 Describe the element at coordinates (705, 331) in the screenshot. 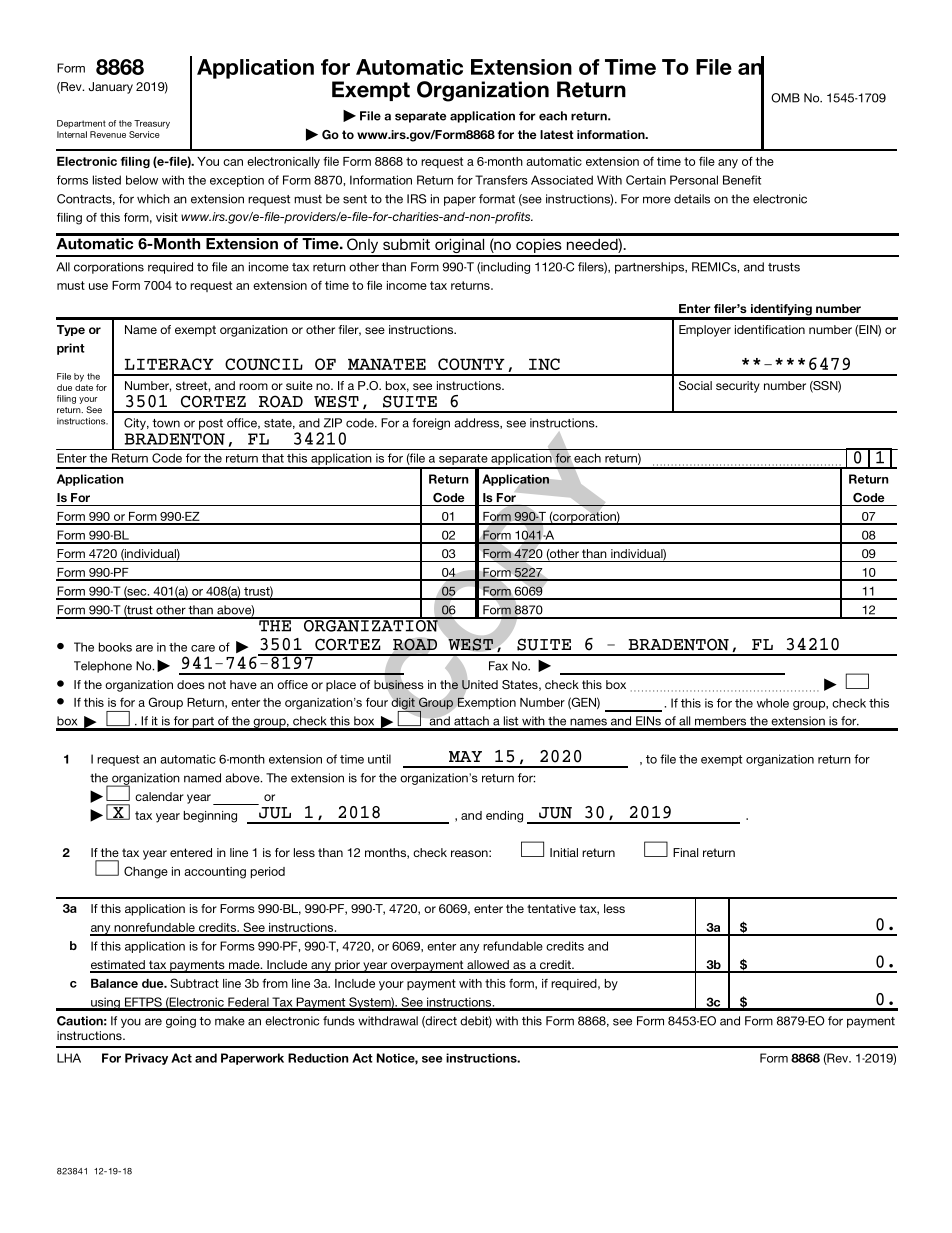

I see `Employer` at that location.
